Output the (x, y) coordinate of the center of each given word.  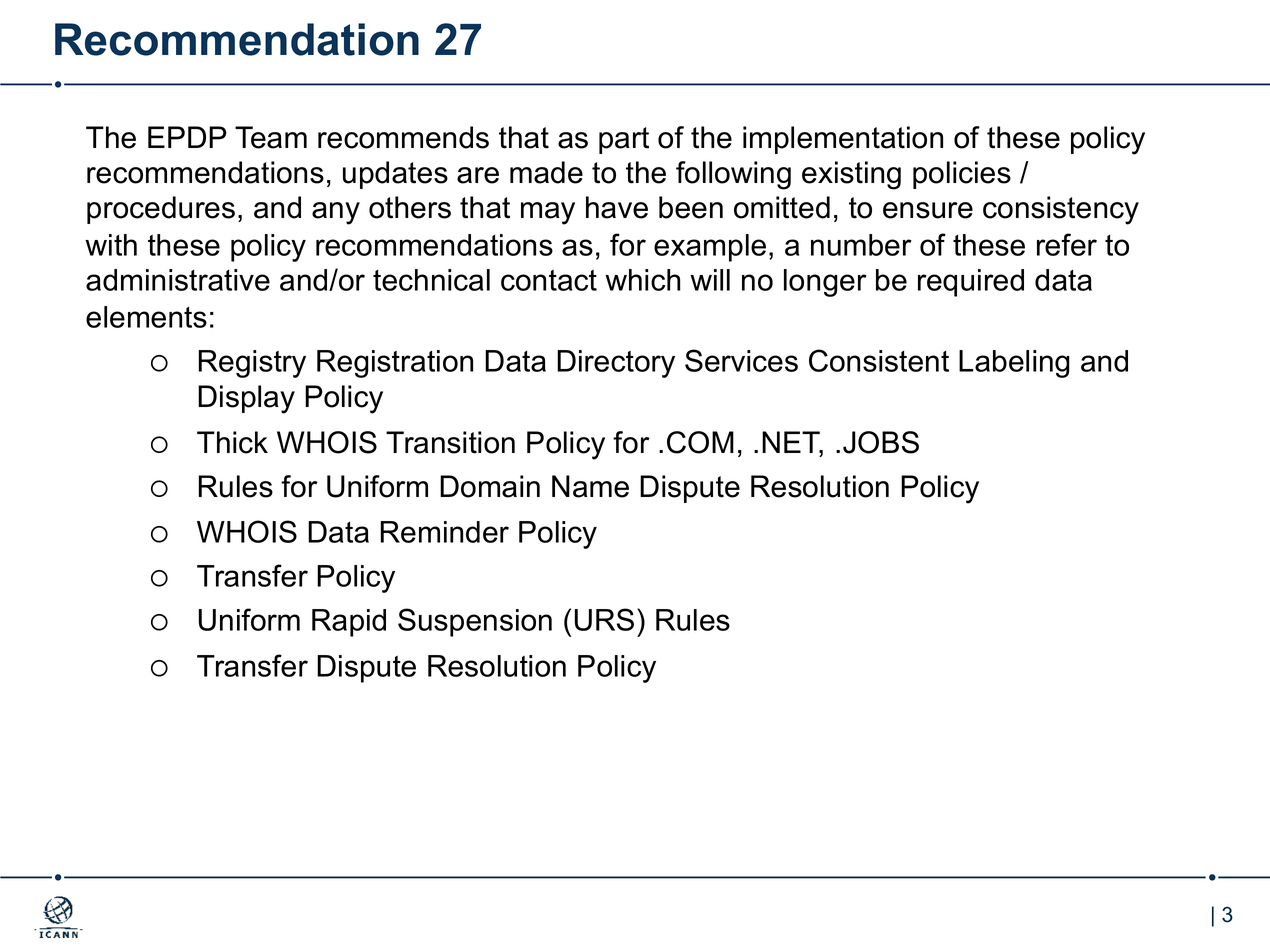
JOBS (881, 442)
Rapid (349, 623)
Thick (232, 442)
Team (271, 137)
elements (146, 317)
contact (549, 280)
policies (962, 175)
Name (590, 486)
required (971, 283)
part (624, 140)
